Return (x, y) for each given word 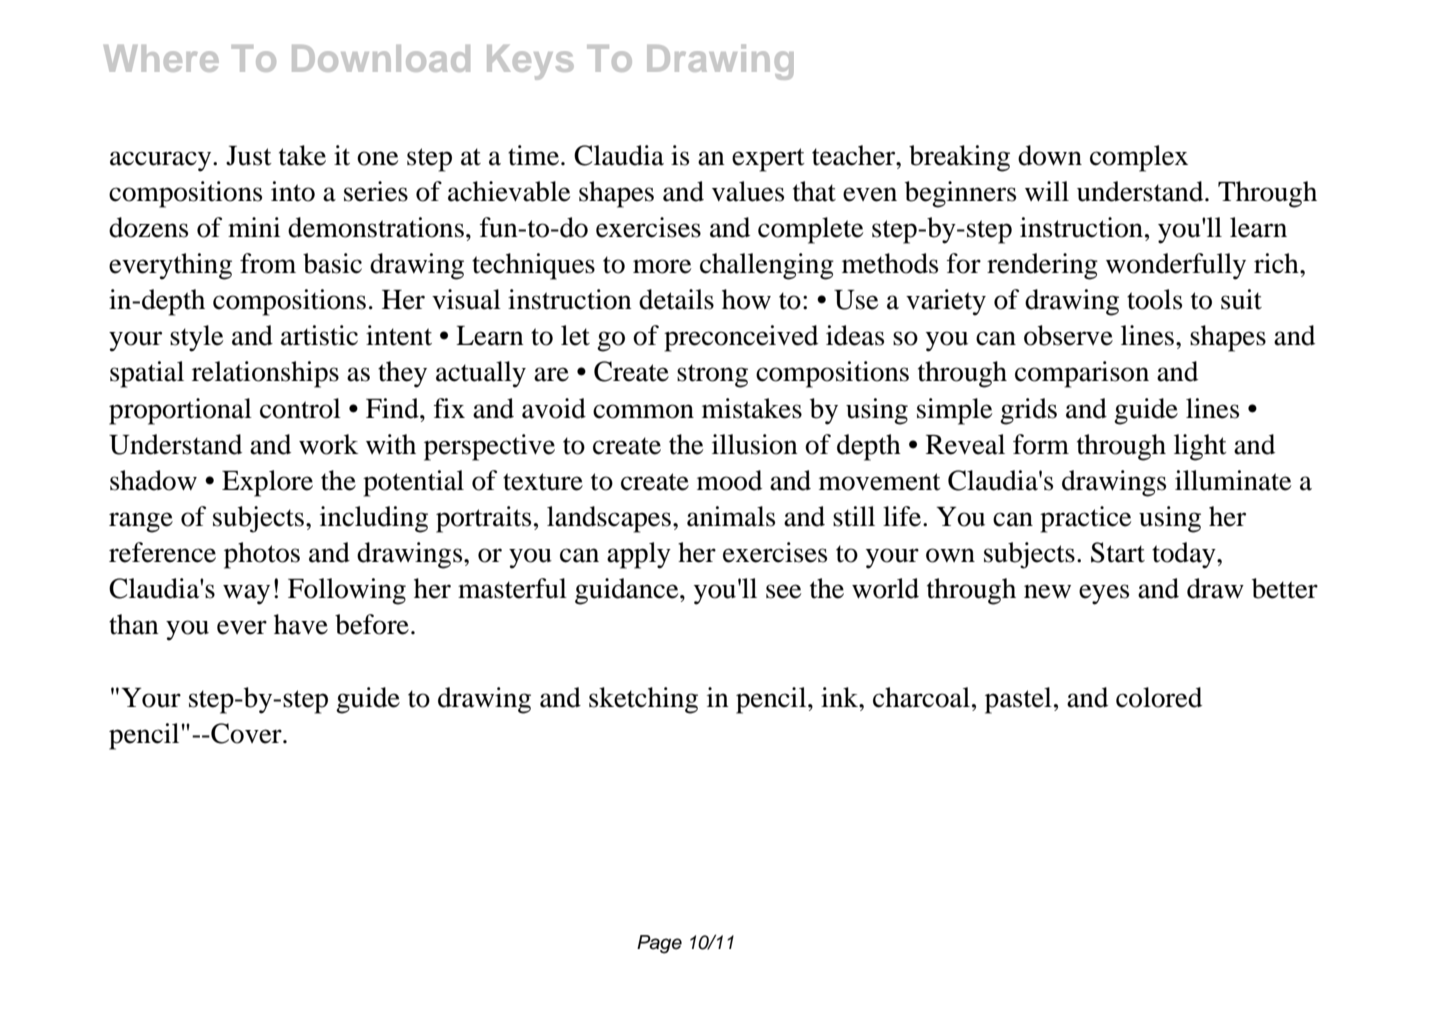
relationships (265, 374)
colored (1159, 697)
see (783, 591)
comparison (1082, 374)
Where (161, 58)
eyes (1104, 594)
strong (712, 376)
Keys (530, 62)
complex (1139, 158)
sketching (643, 700)
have (301, 624)
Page (659, 944)
